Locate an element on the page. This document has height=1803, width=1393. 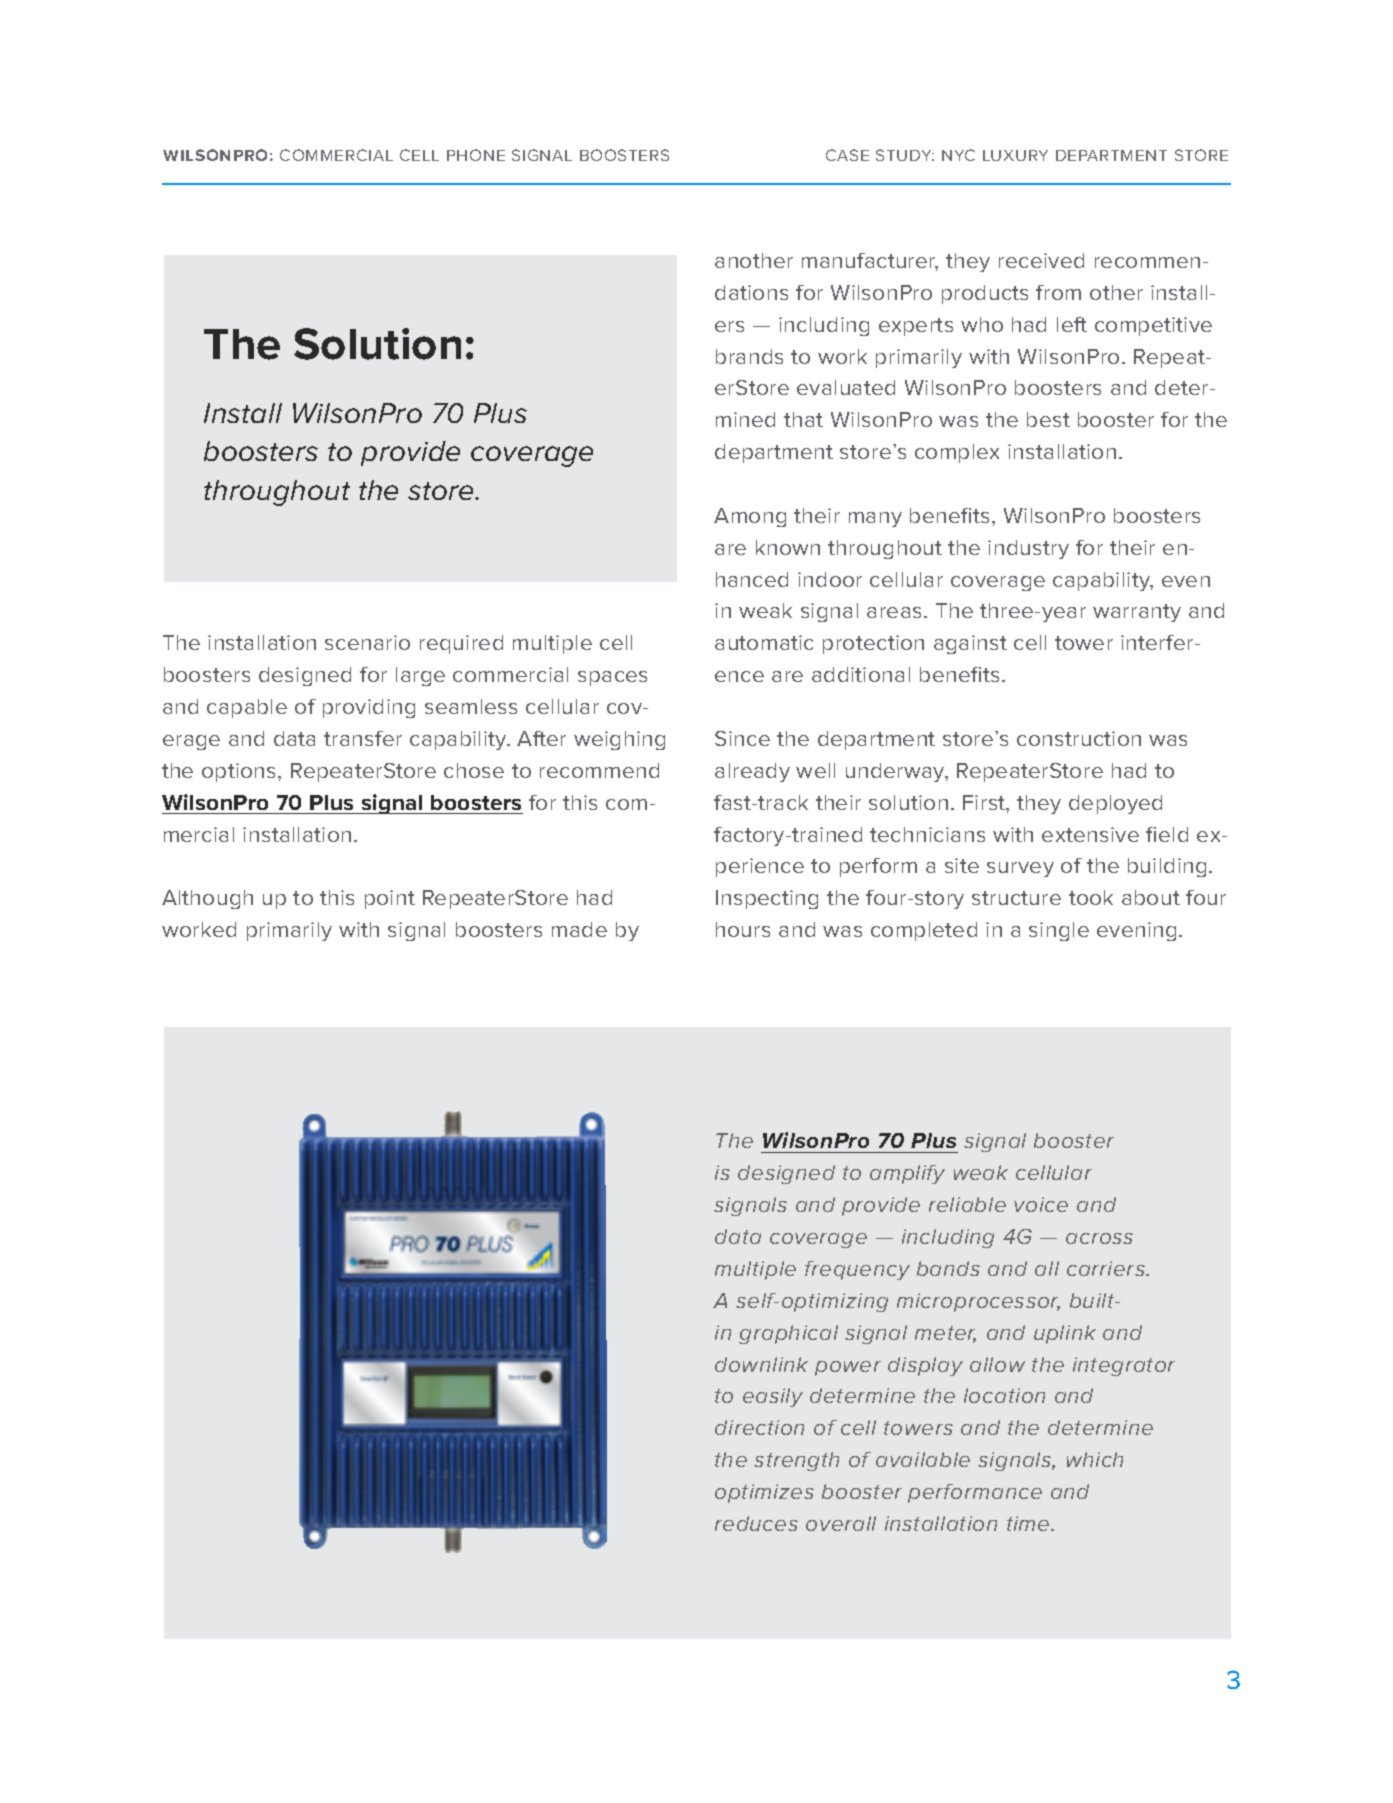
reduces is located at coordinates (756, 1523).
